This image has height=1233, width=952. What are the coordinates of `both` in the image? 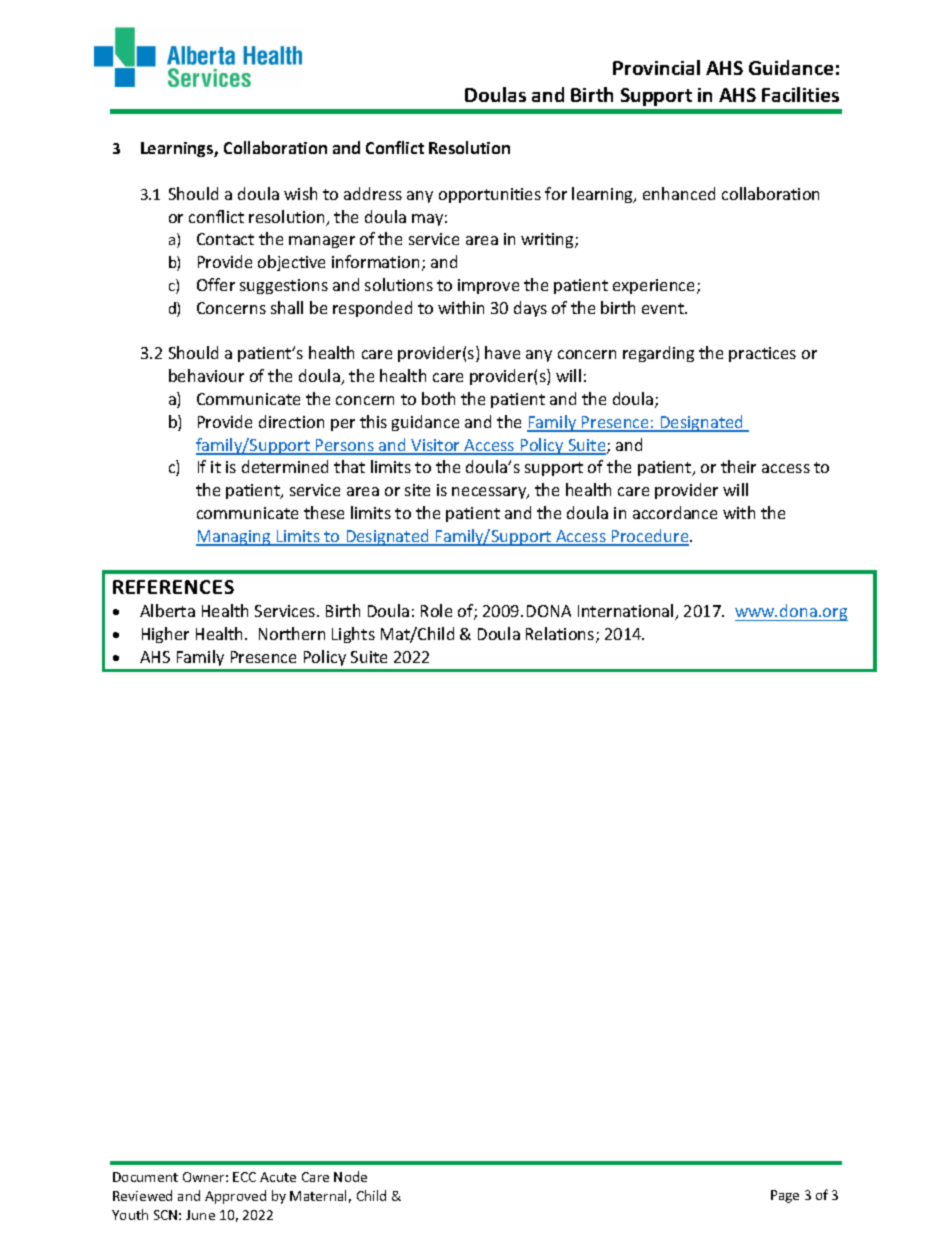 It's located at (438, 398).
